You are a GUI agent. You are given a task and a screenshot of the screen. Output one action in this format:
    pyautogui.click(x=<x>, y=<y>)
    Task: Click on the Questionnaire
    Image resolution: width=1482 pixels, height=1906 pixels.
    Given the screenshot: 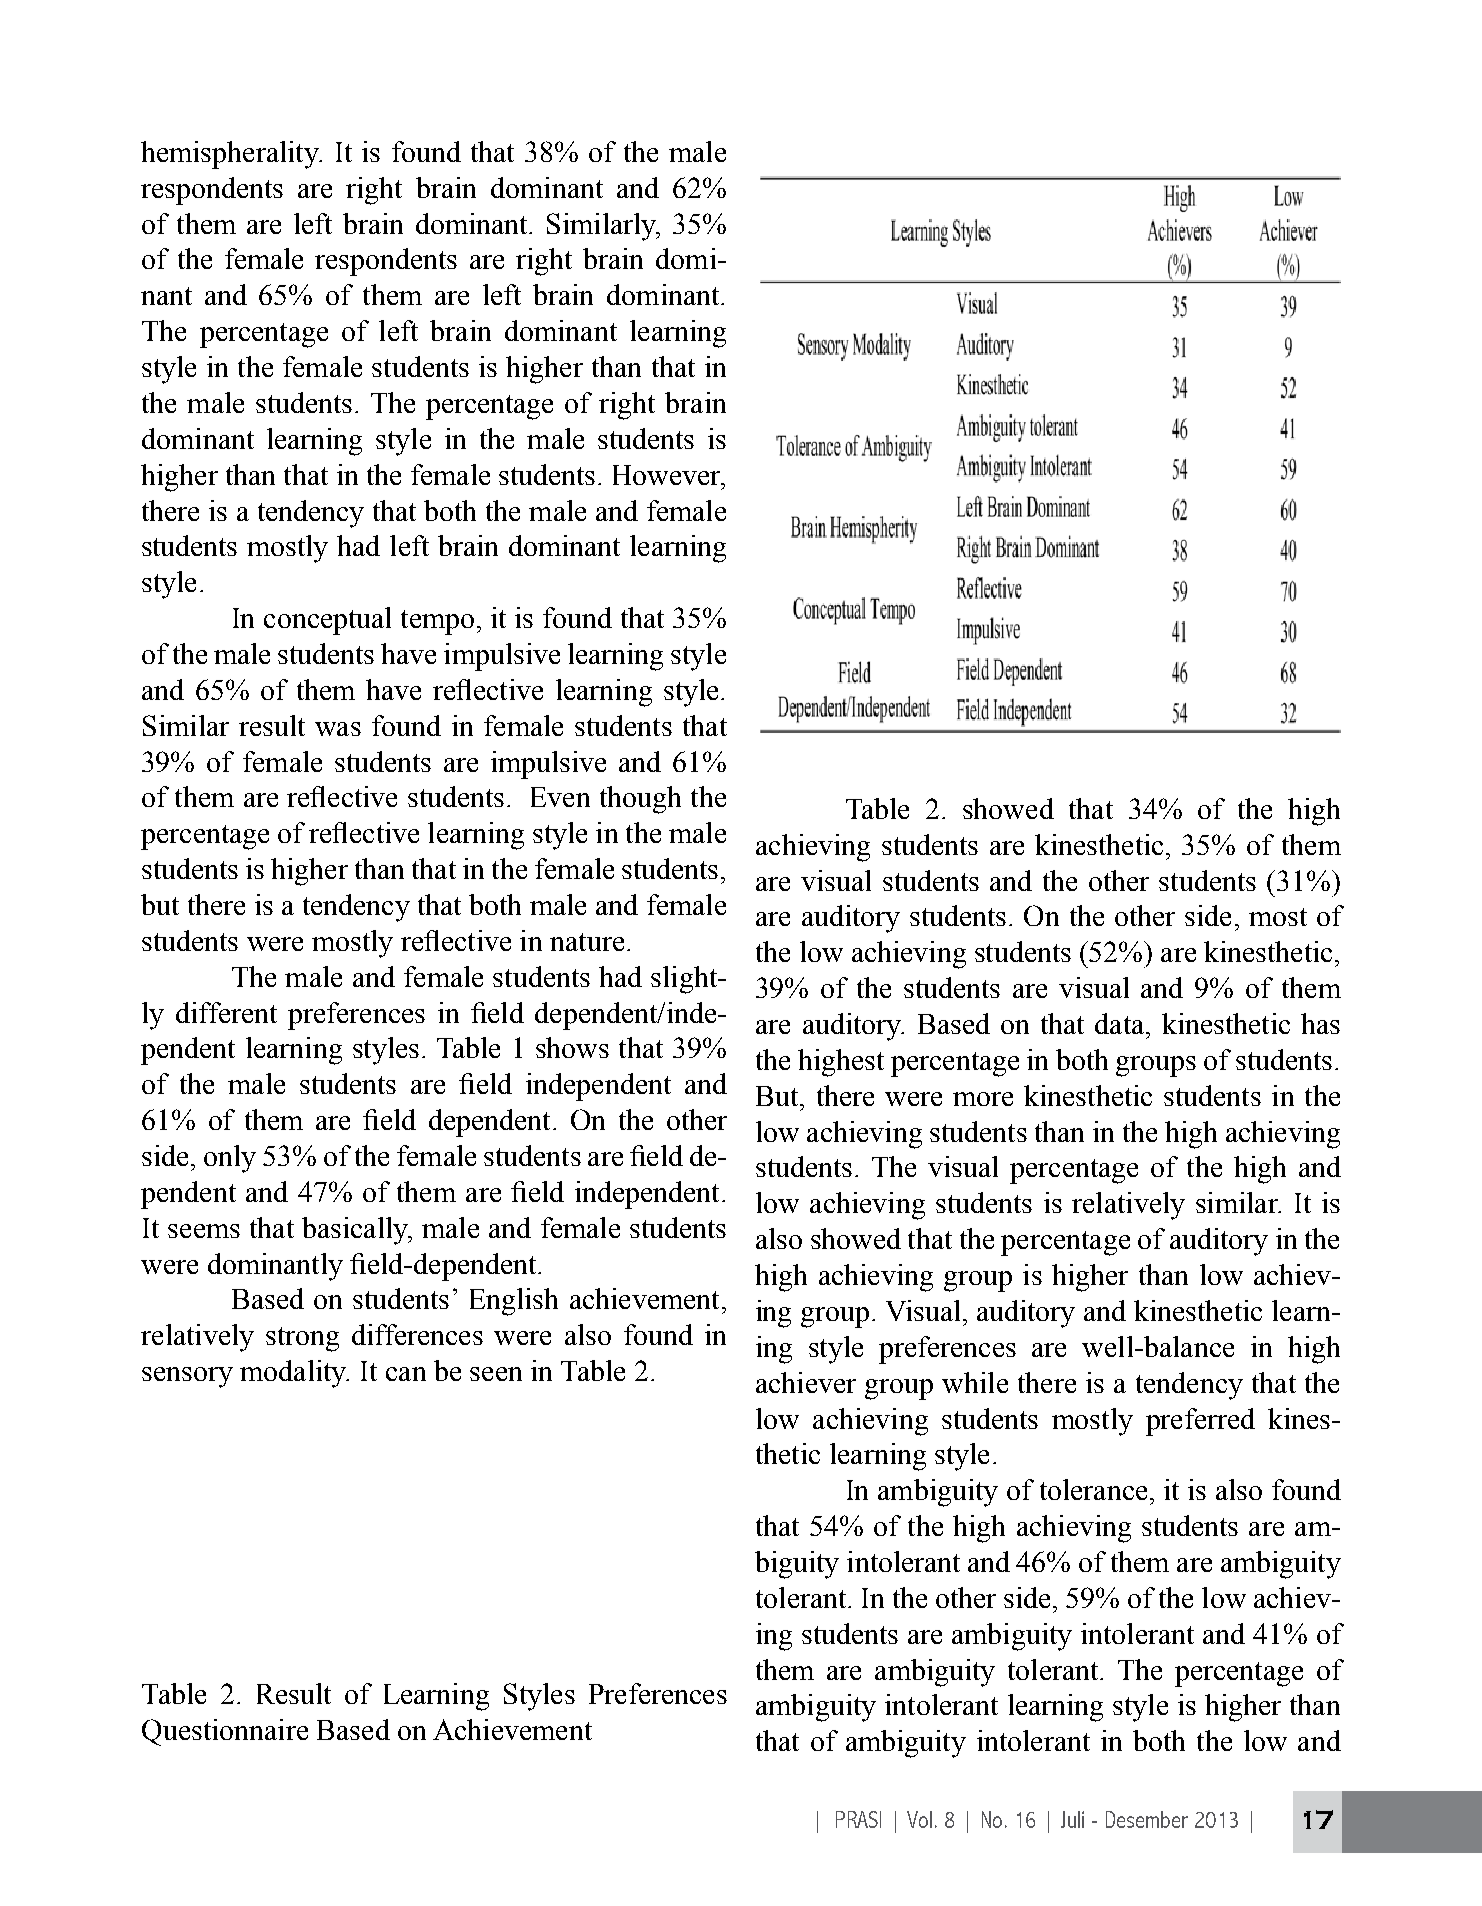 What is the action you would take?
    pyautogui.click(x=225, y=1732)
